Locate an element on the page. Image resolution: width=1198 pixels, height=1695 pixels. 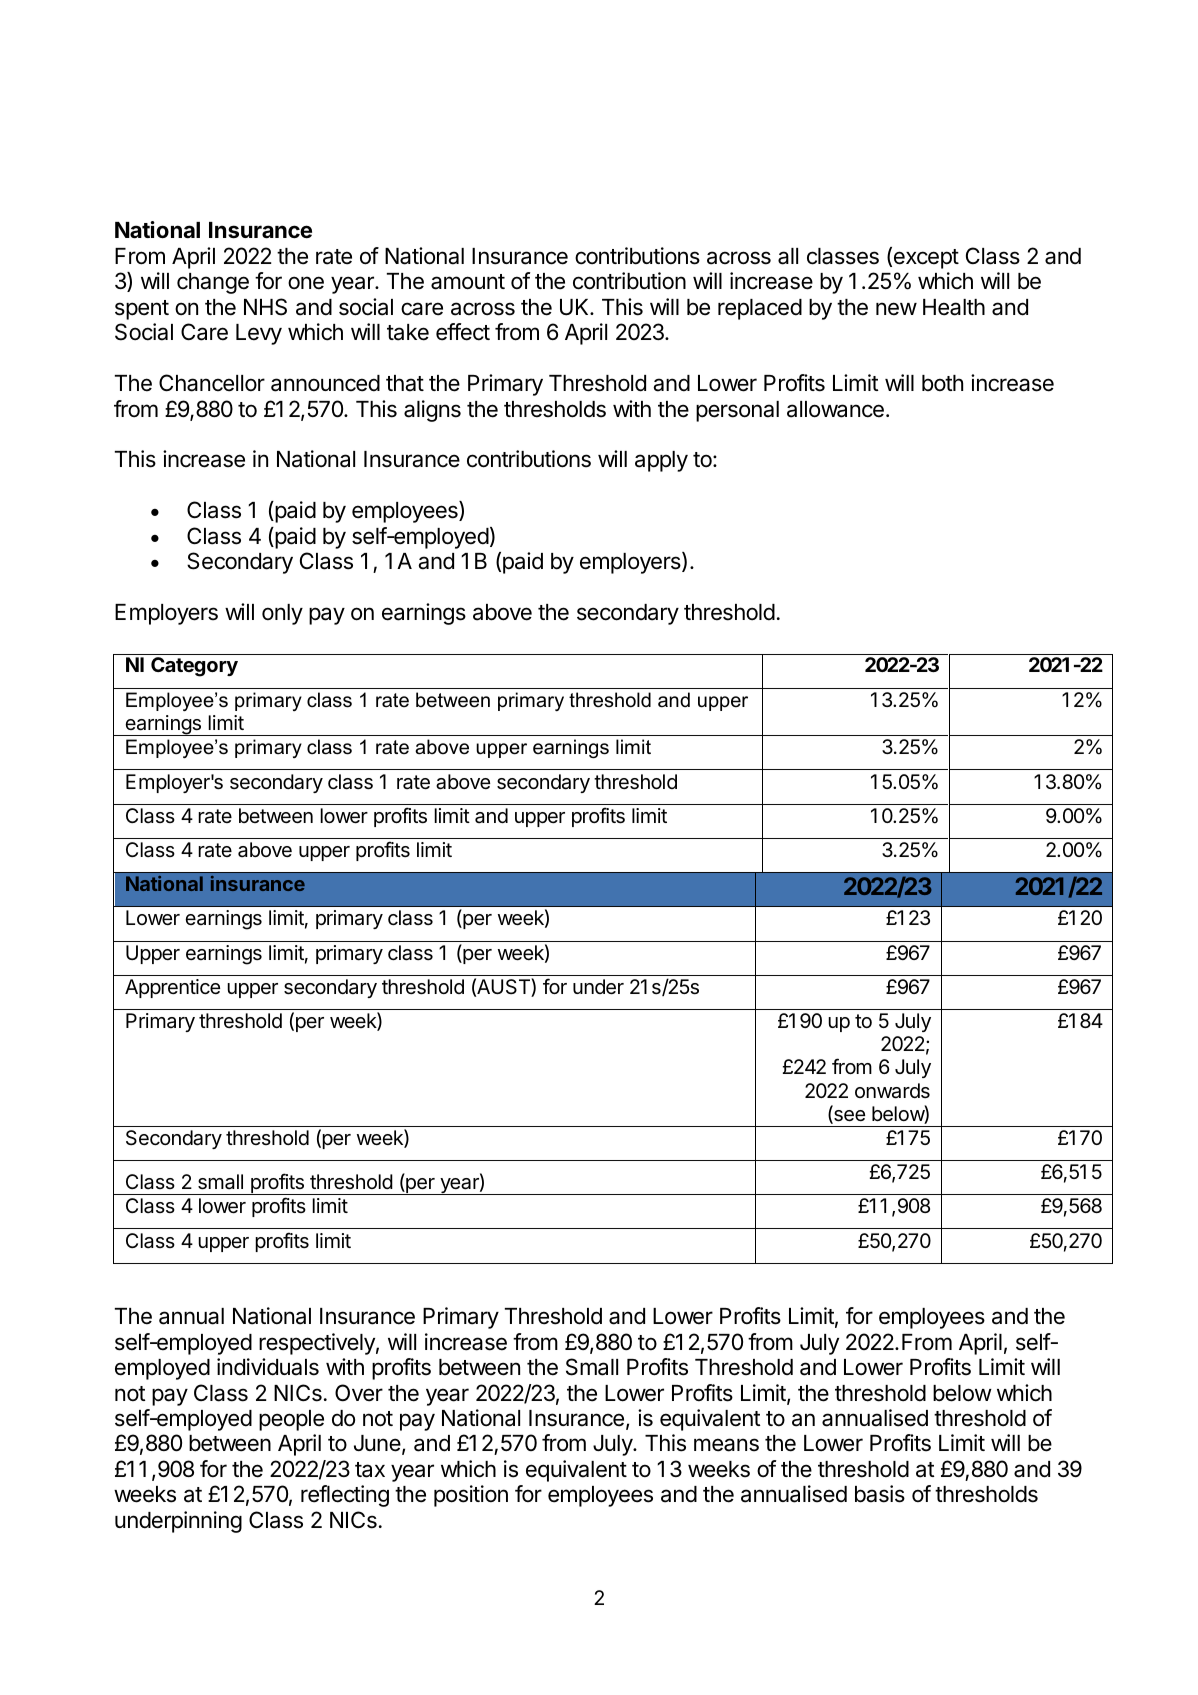
new is located at coordinates (896, 309).
